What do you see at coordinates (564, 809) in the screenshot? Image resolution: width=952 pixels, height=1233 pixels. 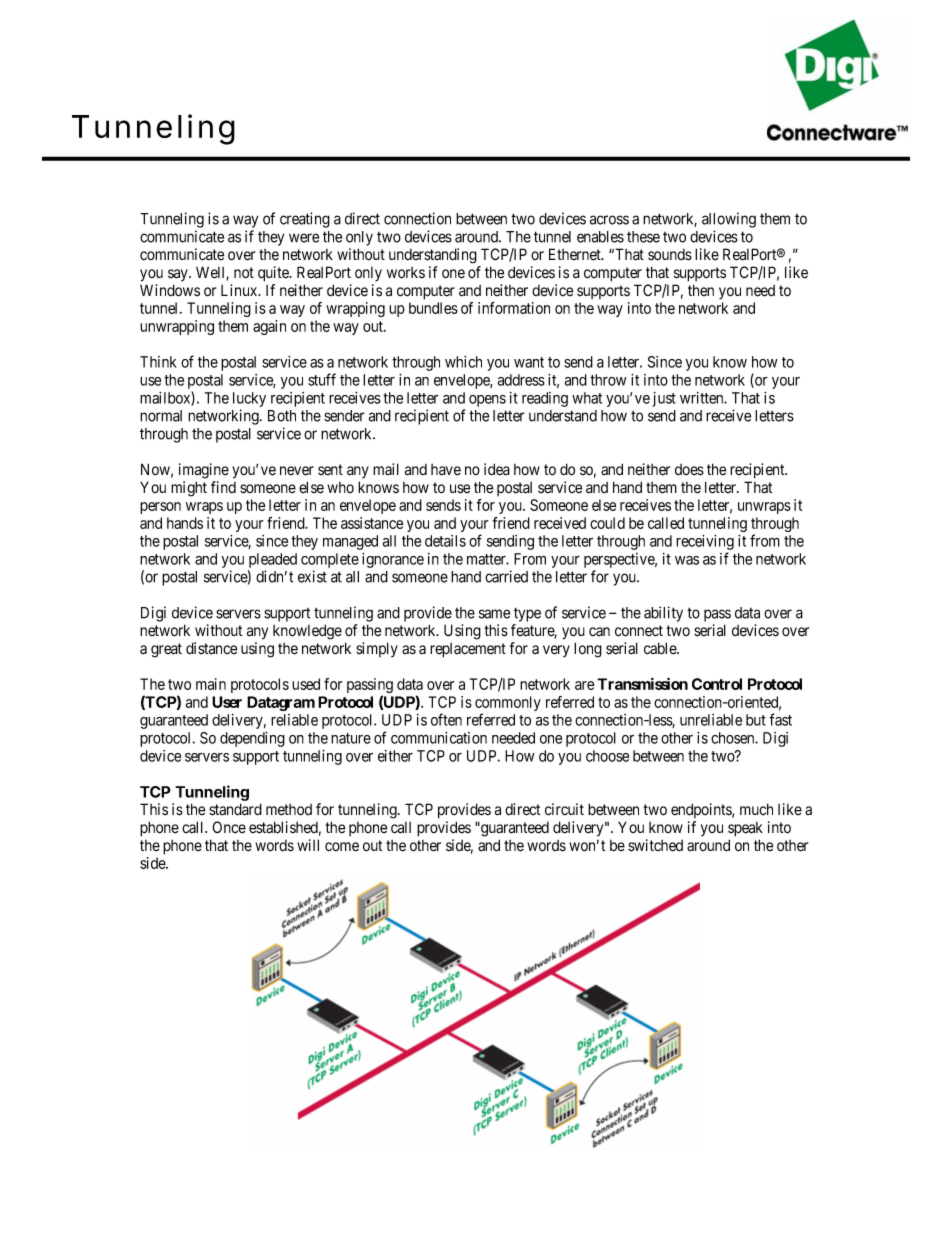 I see `circuit` at bounding box center [564, 809].
